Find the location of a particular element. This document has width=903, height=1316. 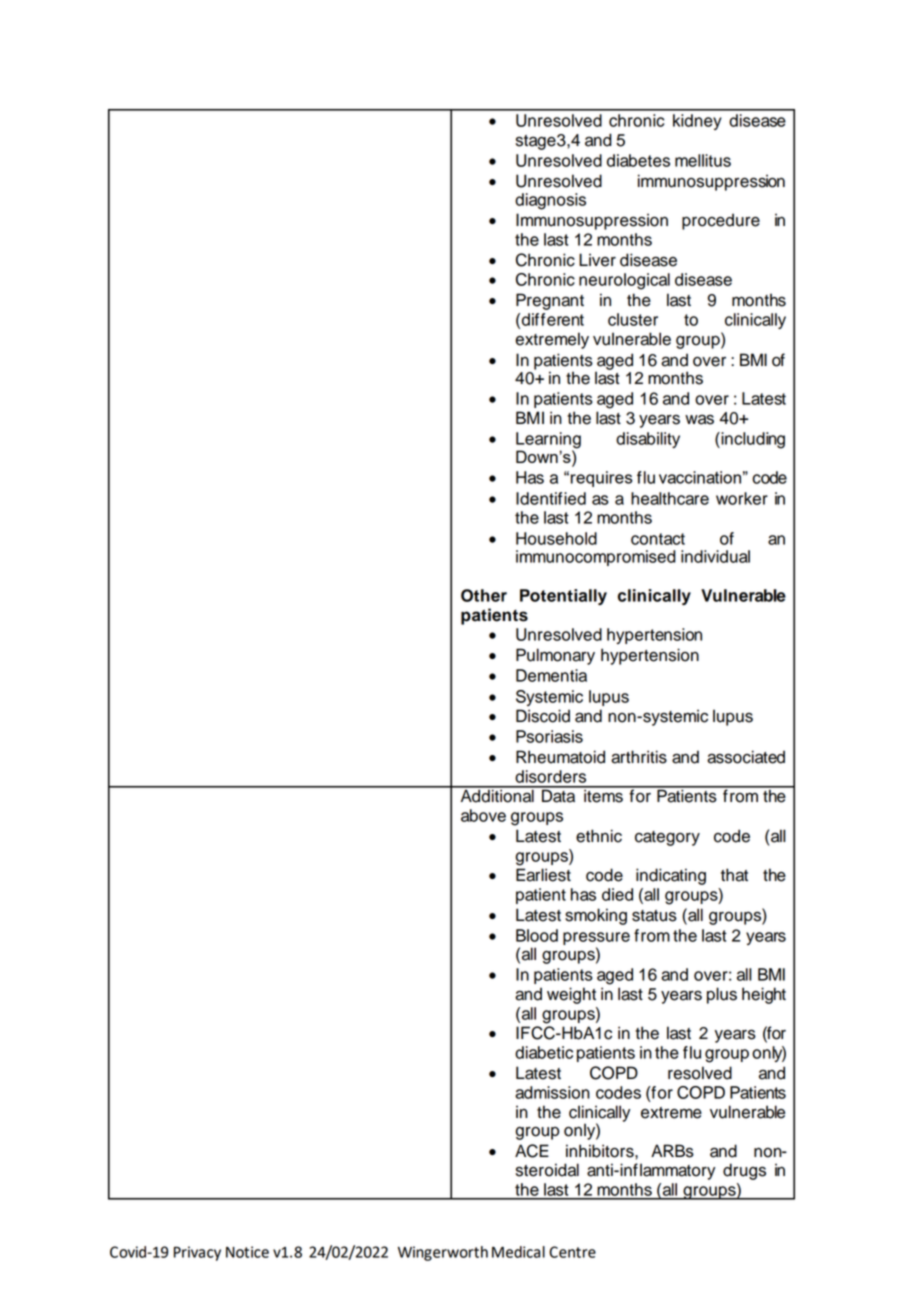

above is located at coordinates (483, 815).
